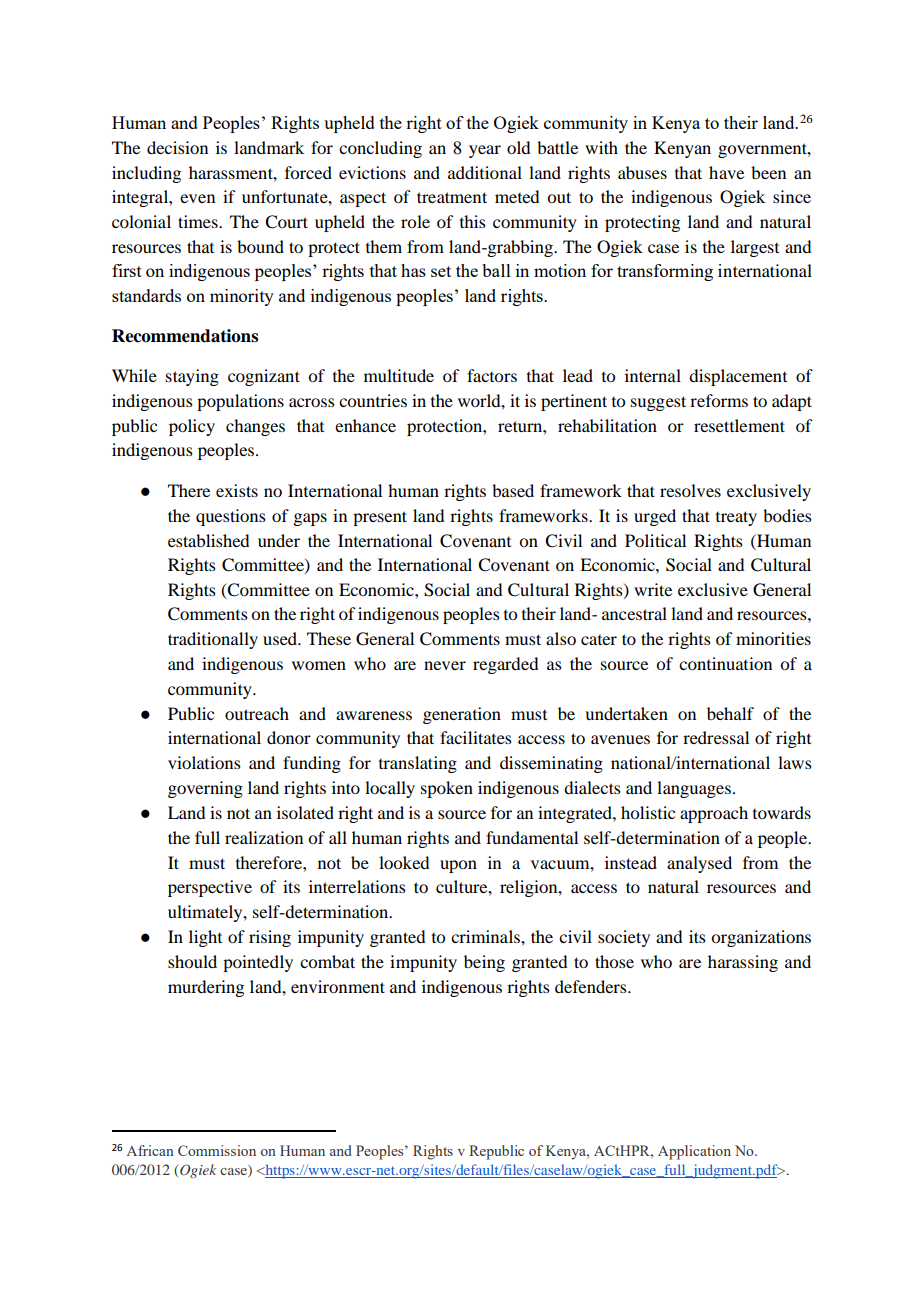 This document has height=1308, width=924. I want to click on Application, so click(694, 1152).
